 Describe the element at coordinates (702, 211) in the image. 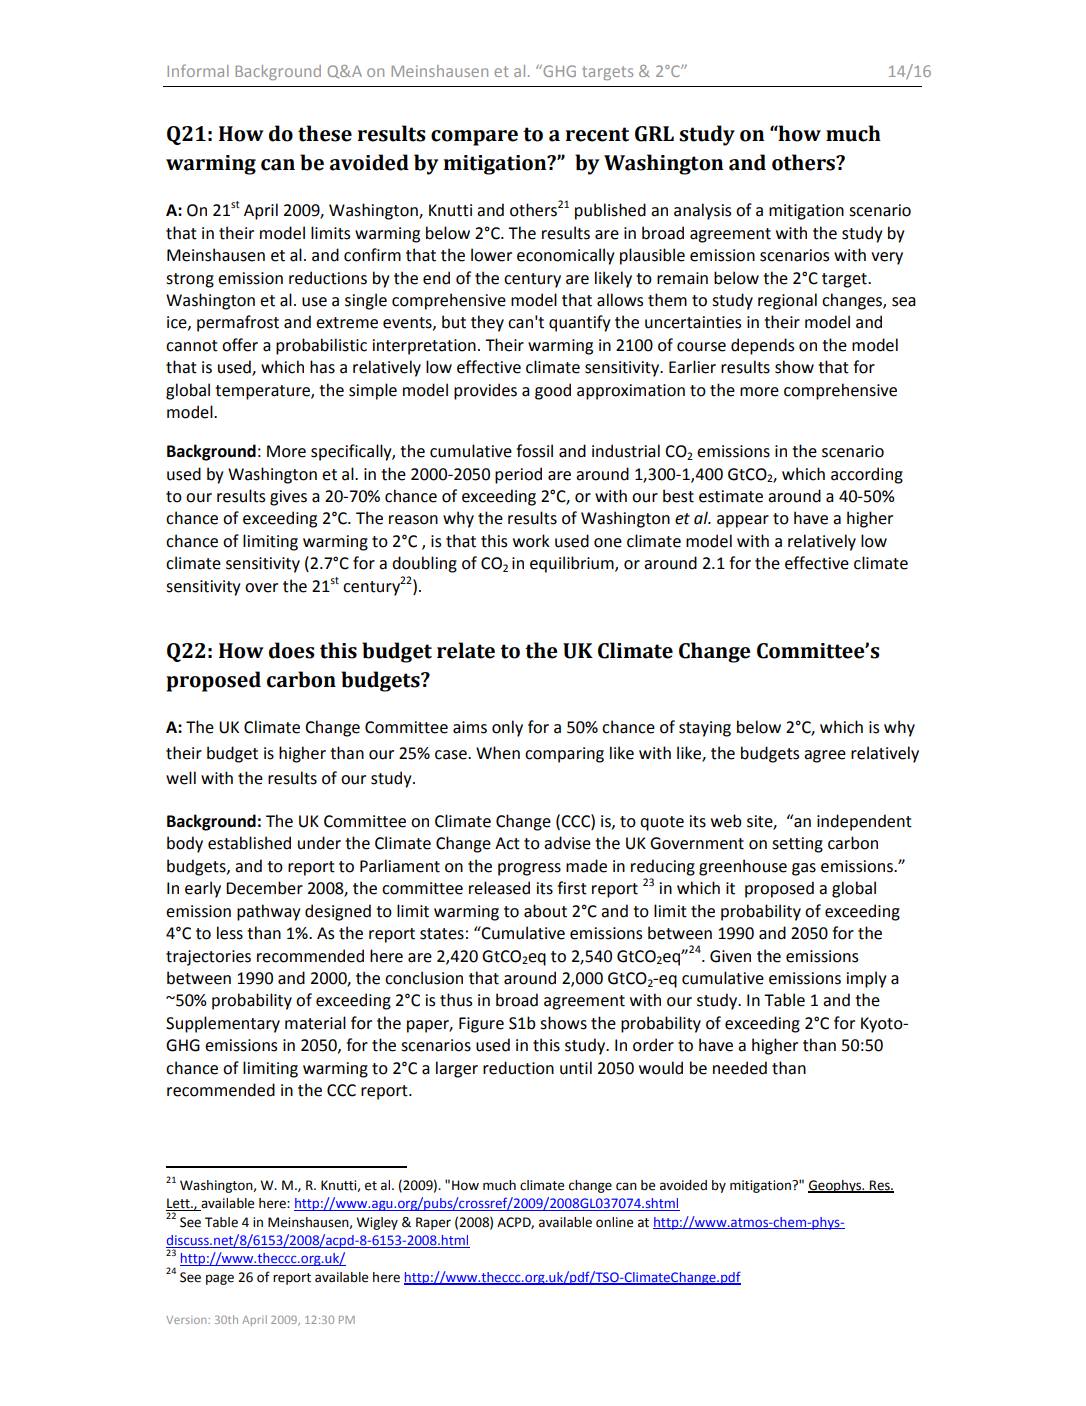

I see `analysis` at that location.
